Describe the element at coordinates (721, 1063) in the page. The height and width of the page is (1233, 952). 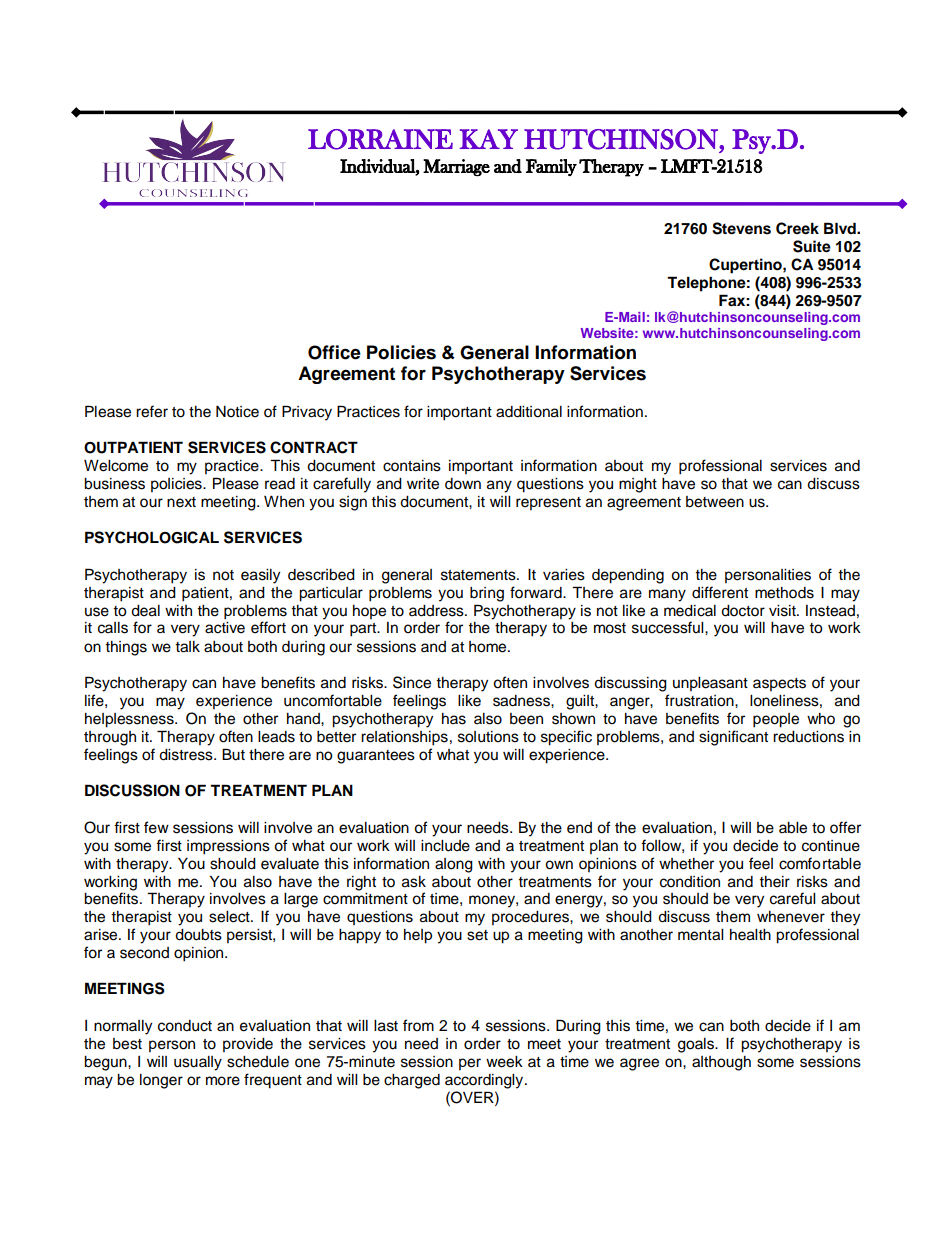
I see `although` at that location.
